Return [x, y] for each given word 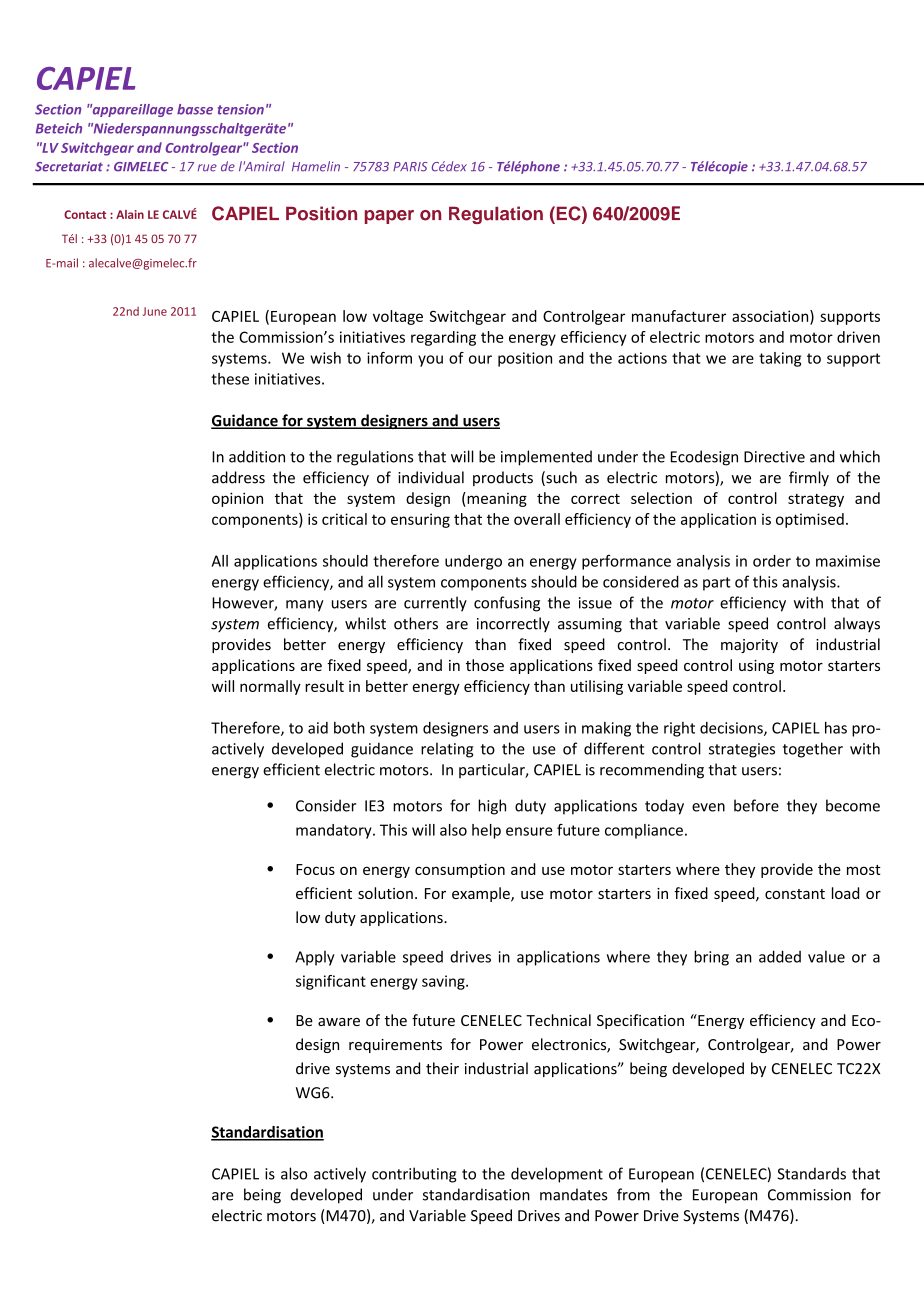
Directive [774, 457]
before [756, 805]
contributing [414, 1175]
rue [207, 168]
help [486, 831]
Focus [315, 869]
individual [431, 477]
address [238, 477]
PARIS [410, 167]
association [771, 317]
